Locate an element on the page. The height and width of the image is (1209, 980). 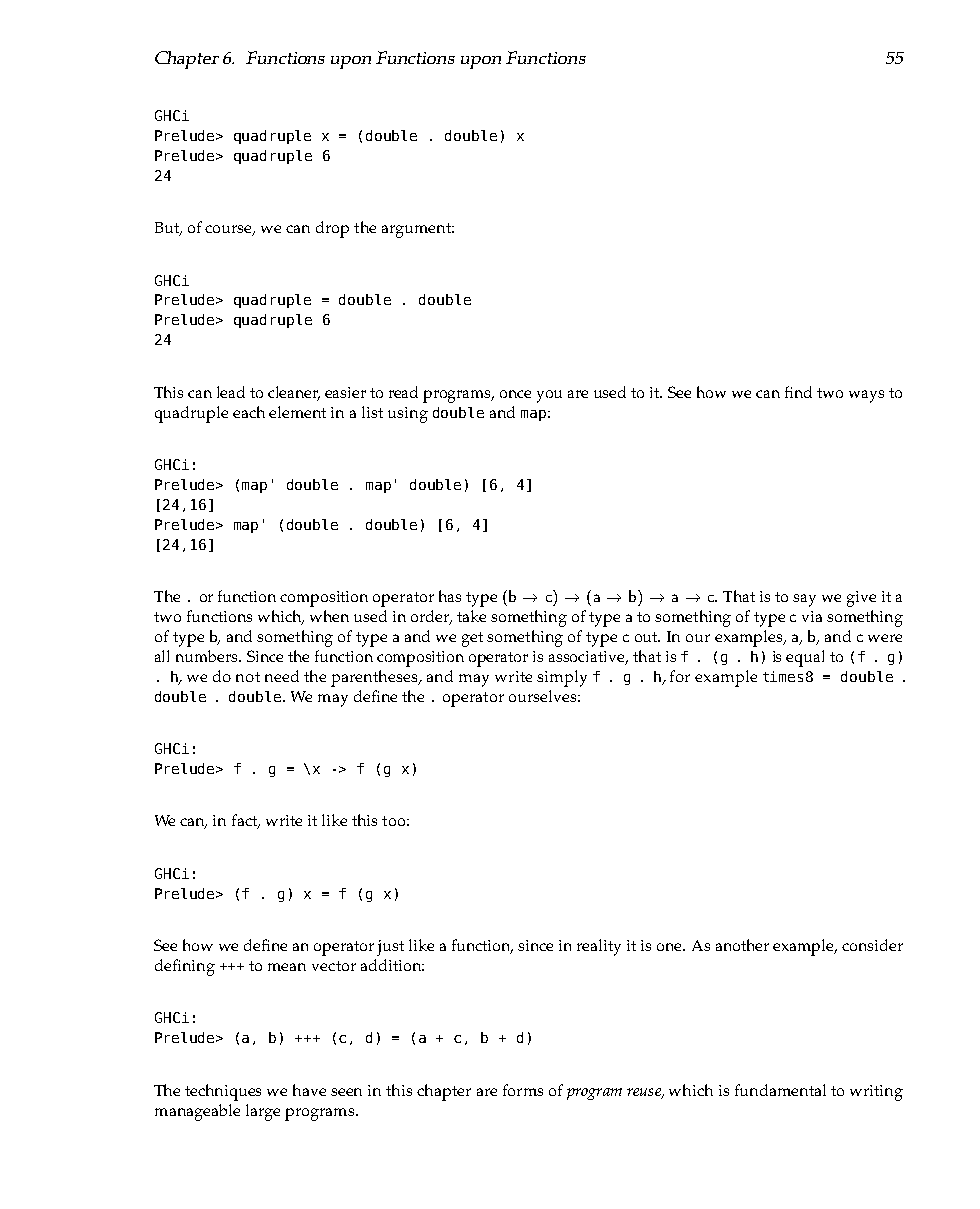
simply is located at coordinates (562, 678).
